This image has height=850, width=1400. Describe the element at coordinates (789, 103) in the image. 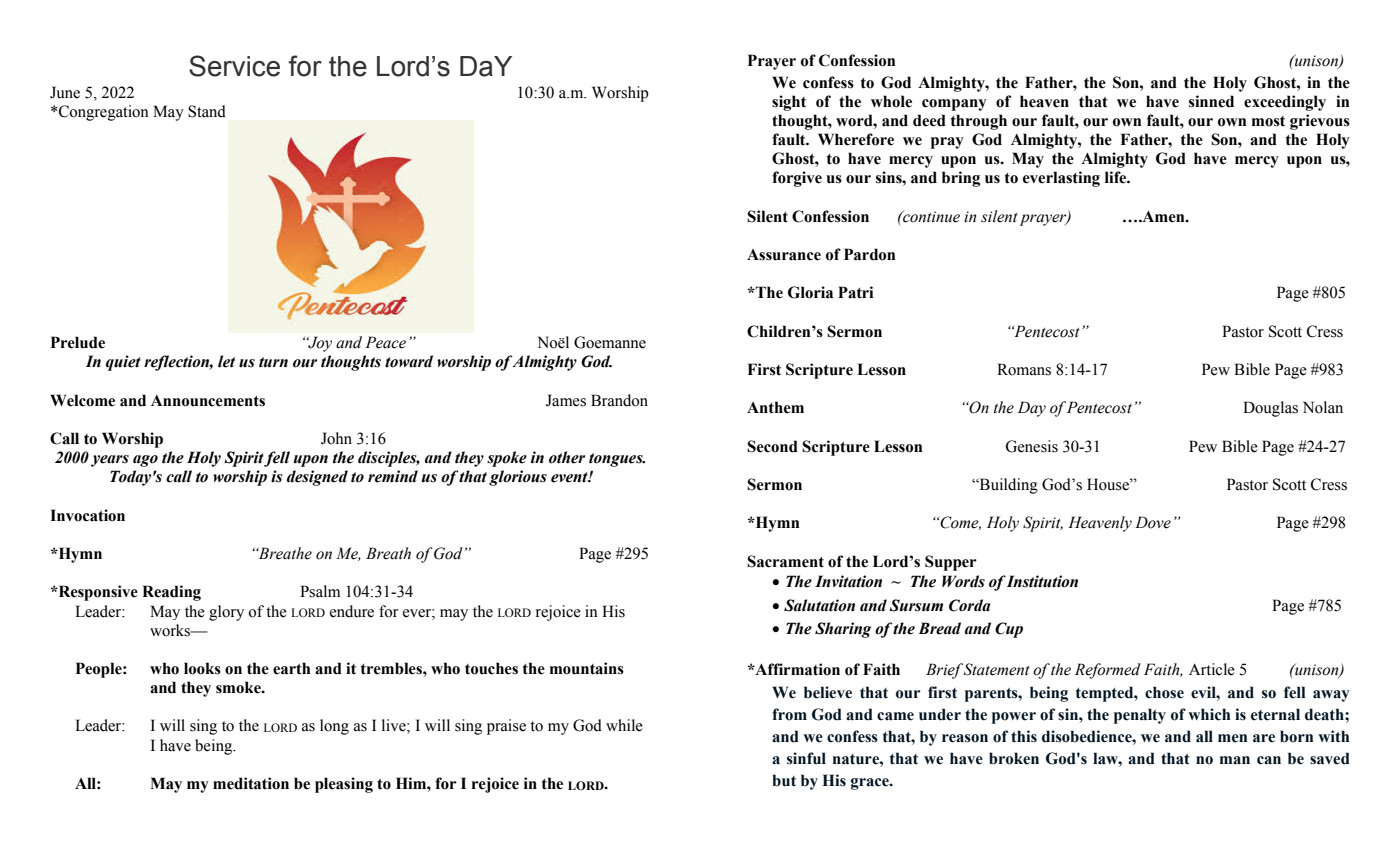

I see `sight` at that location.
